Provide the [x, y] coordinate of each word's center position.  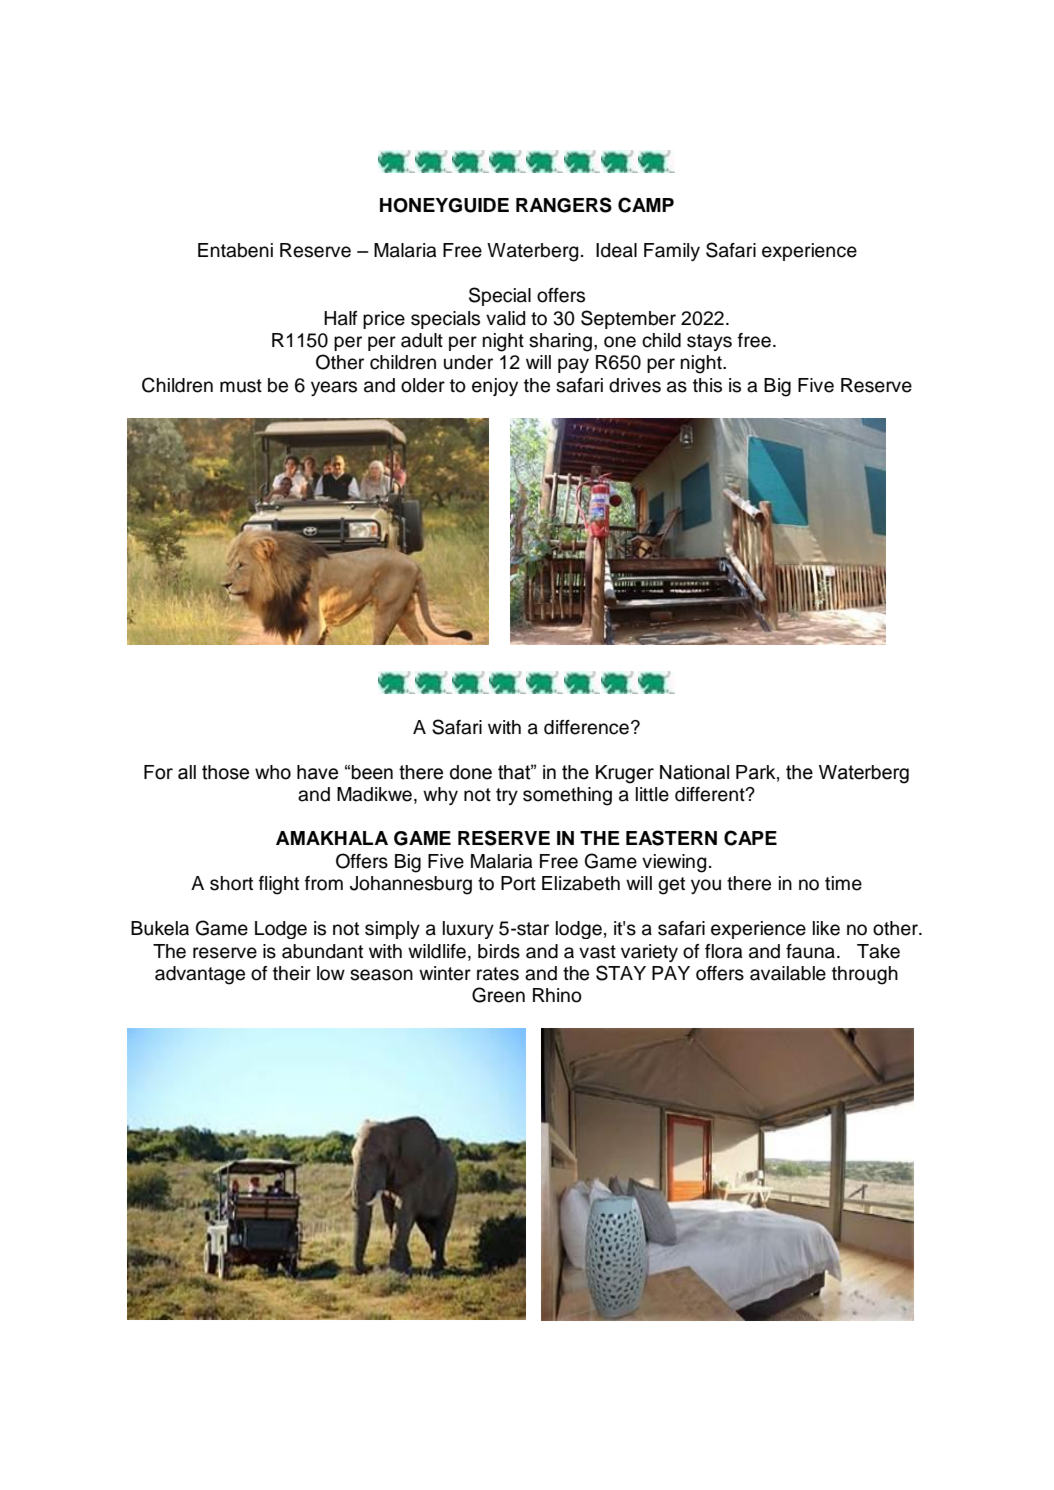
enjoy [495, 387]
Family [672, 252]
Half [341, 318]
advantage [200, 975]
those [225, 772]
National [694, 772]
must [241, 386]
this [707, 385]
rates [498, 974]
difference [586, 727]
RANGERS [564, 205]
